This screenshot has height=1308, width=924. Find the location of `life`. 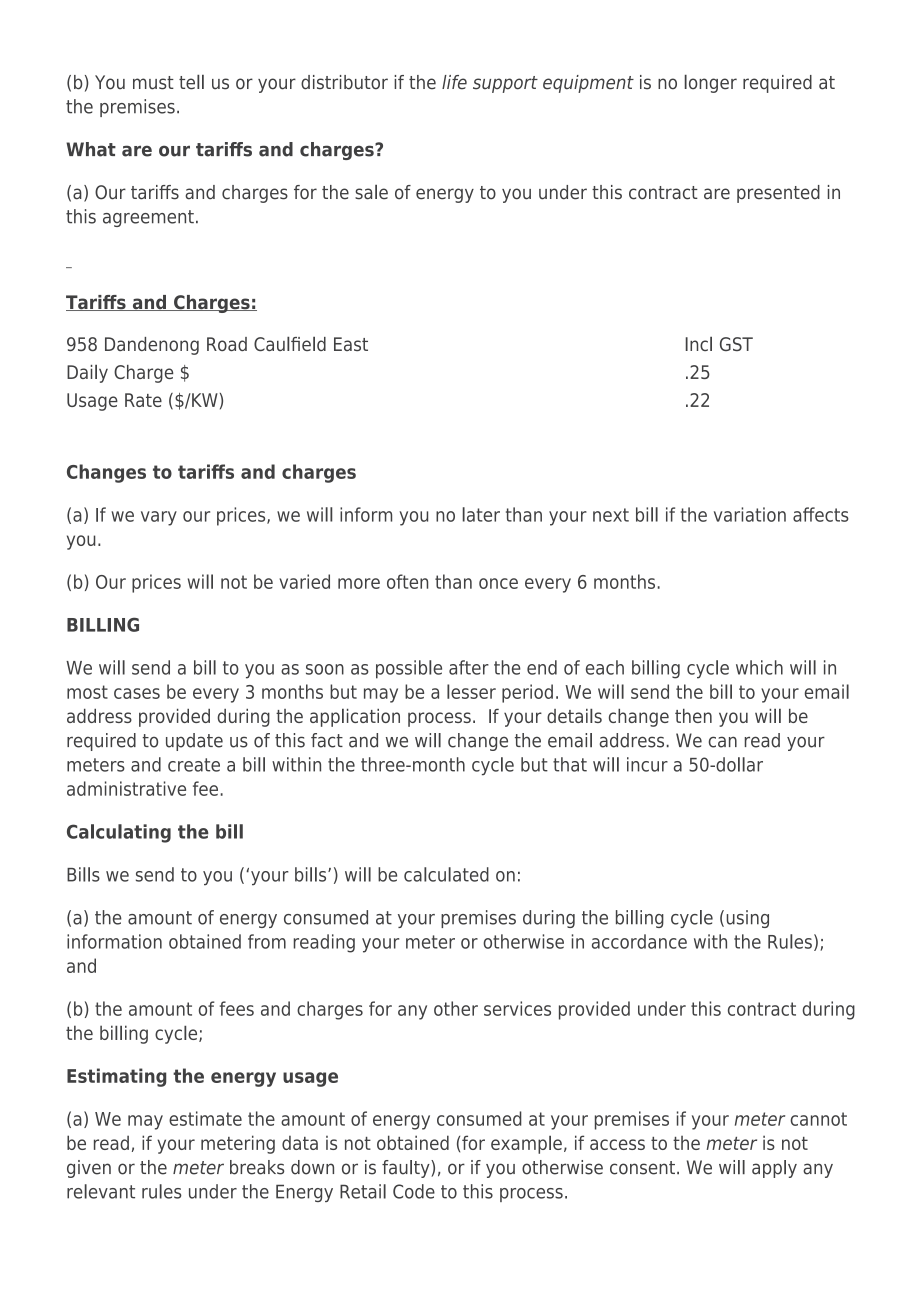

life is located at coordinates (454, 82).
